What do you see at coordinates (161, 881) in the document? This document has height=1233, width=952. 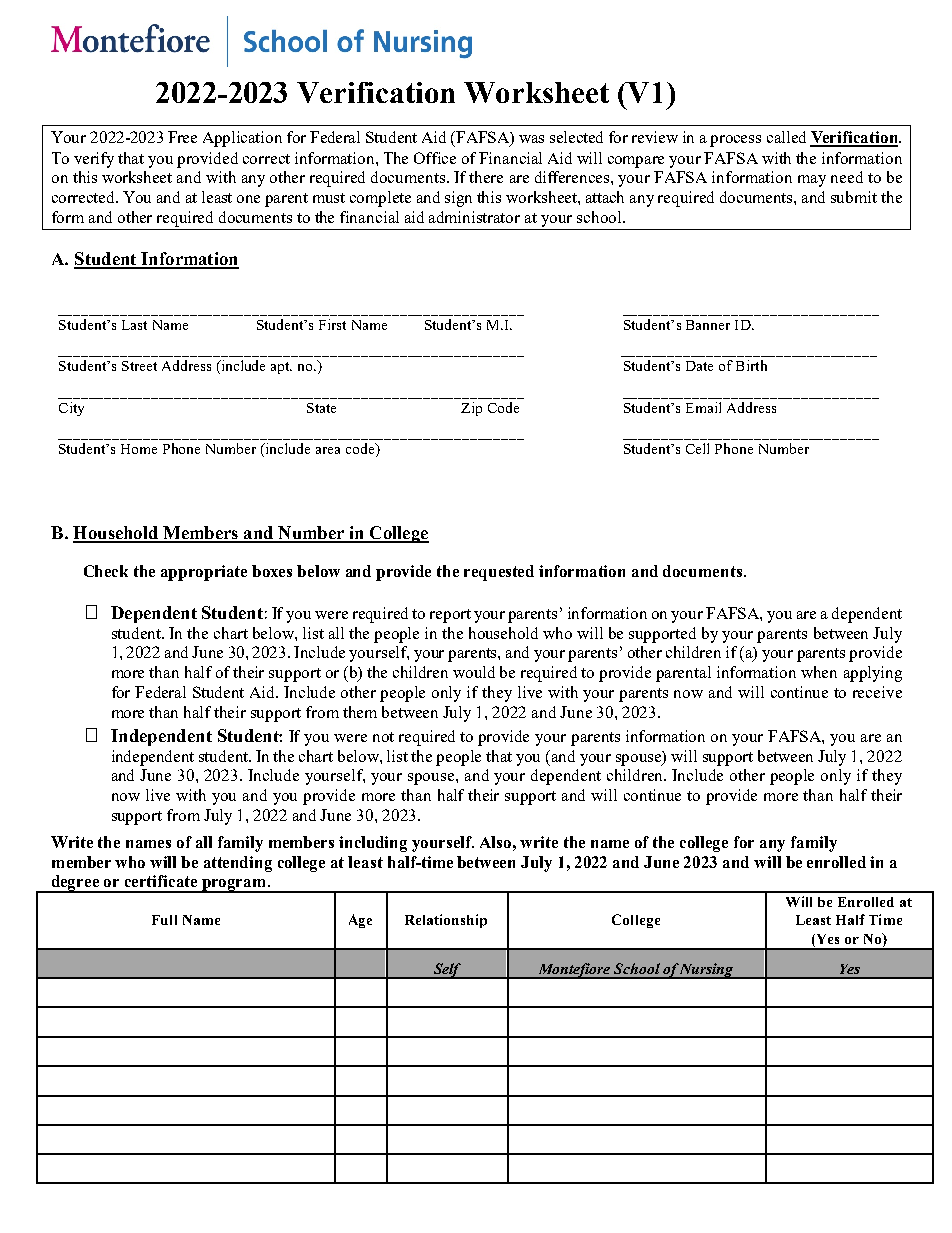 I see `certificate` at bounding box center [161, 881].
